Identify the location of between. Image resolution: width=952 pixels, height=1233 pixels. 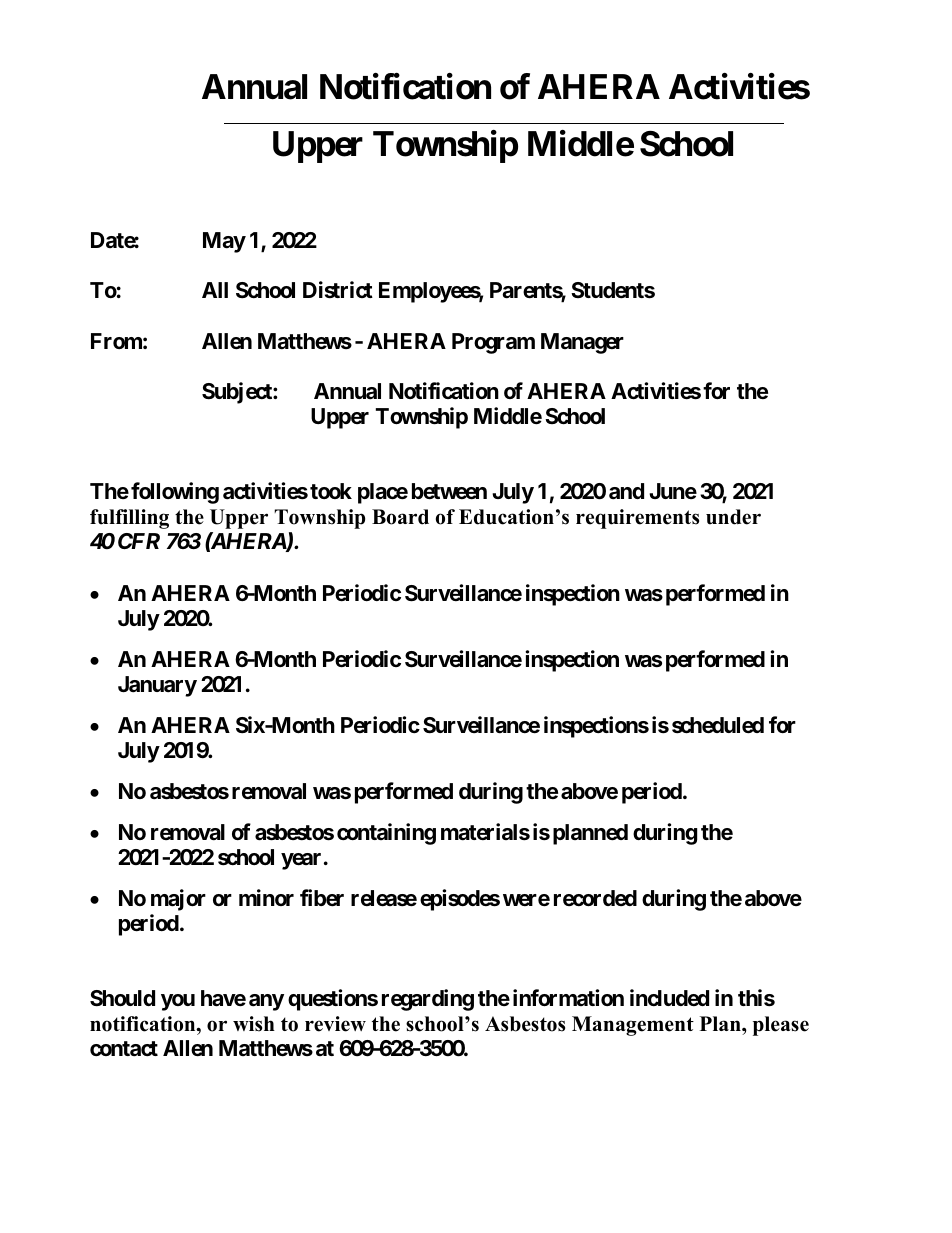
(449, 491).
